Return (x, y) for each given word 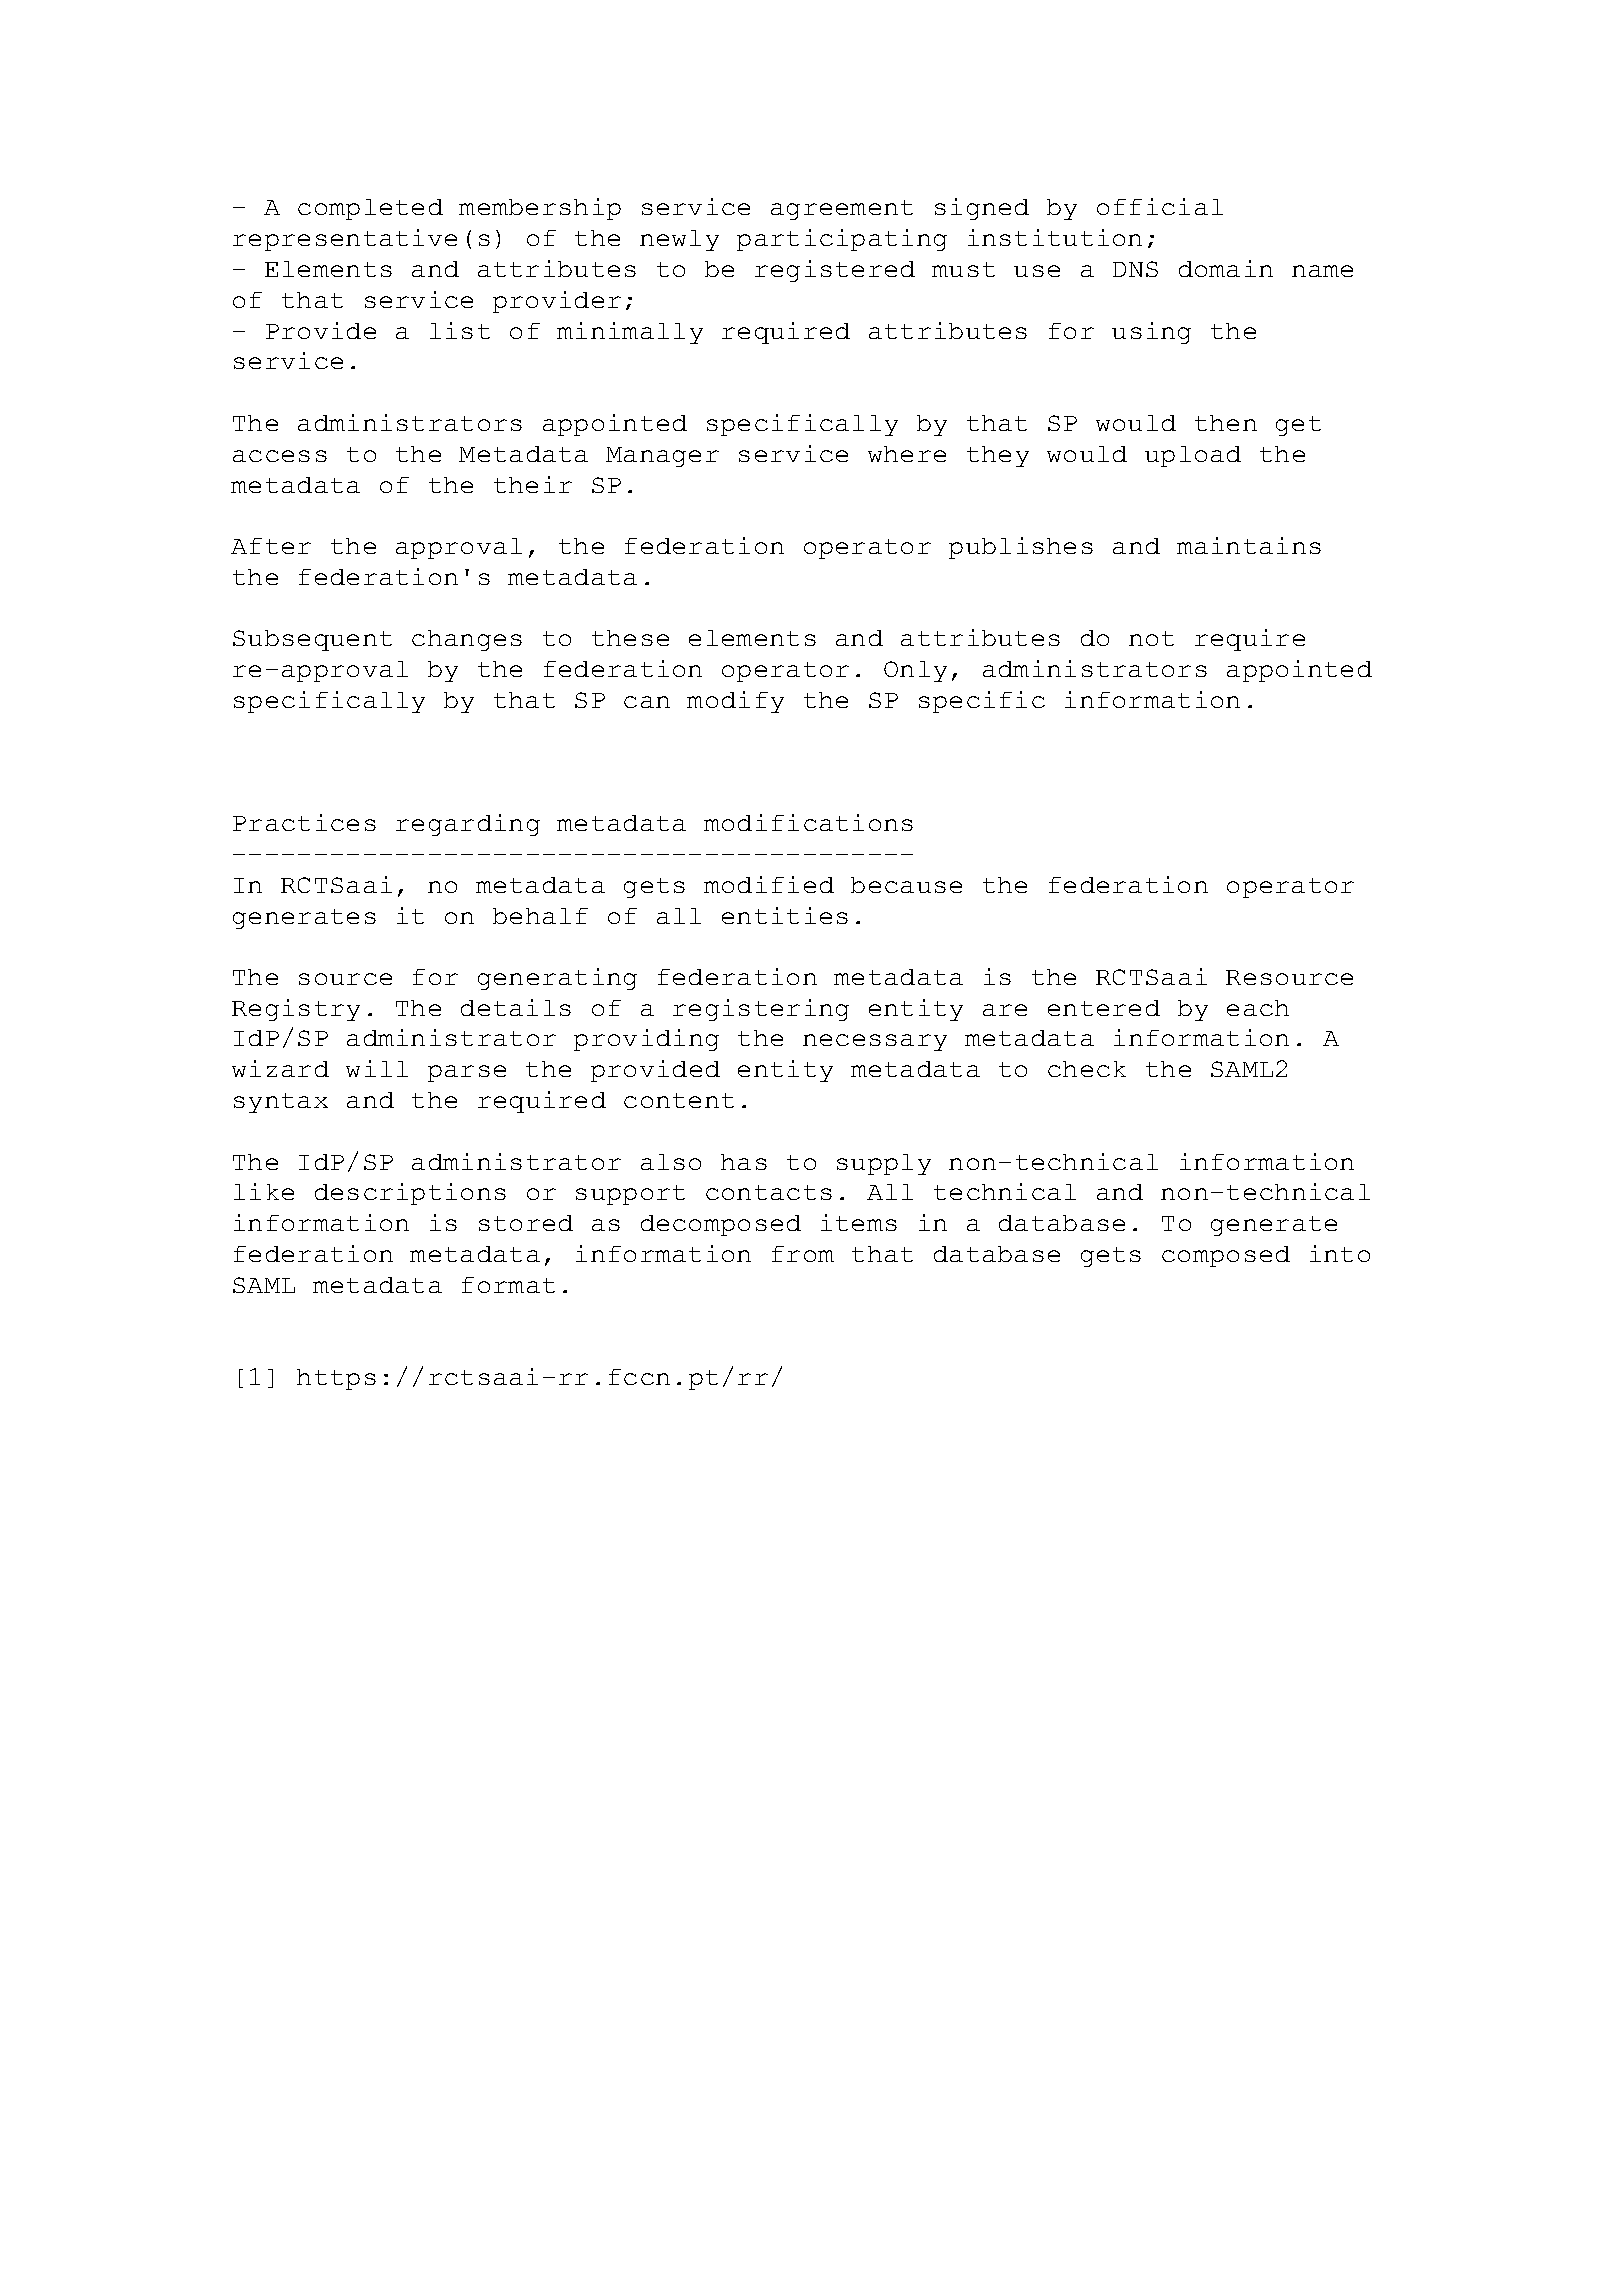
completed (370, 209)
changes (467, 640)
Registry (296, 1010)
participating (842, 240)
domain (1226, 268)
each (1258, 1008)
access (280, 456)
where (907, 454)
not (1151, 638)
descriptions (410, 1194)
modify (735, 702)
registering (761, 1010)
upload (1193, 456)
